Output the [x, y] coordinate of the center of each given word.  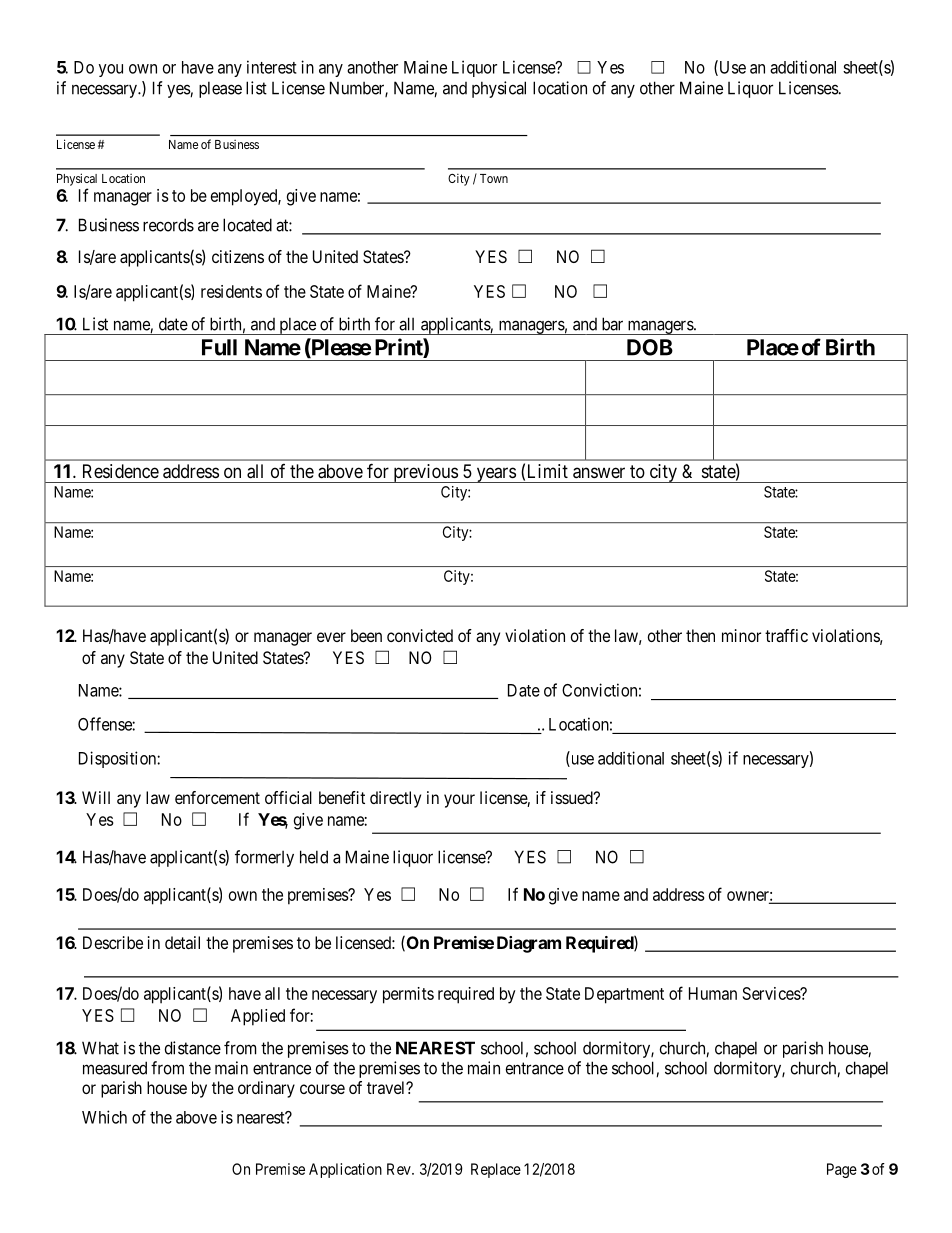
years [495, 475]
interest [272, 67]
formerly [264, 858]
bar [612, 324]
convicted [420, 635]
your [459, 801]
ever [331, 637]
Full [219, 347]
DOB [650, 347]
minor [741, 635]
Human [713, 993]
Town [494, 178]
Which [104, 1117]
